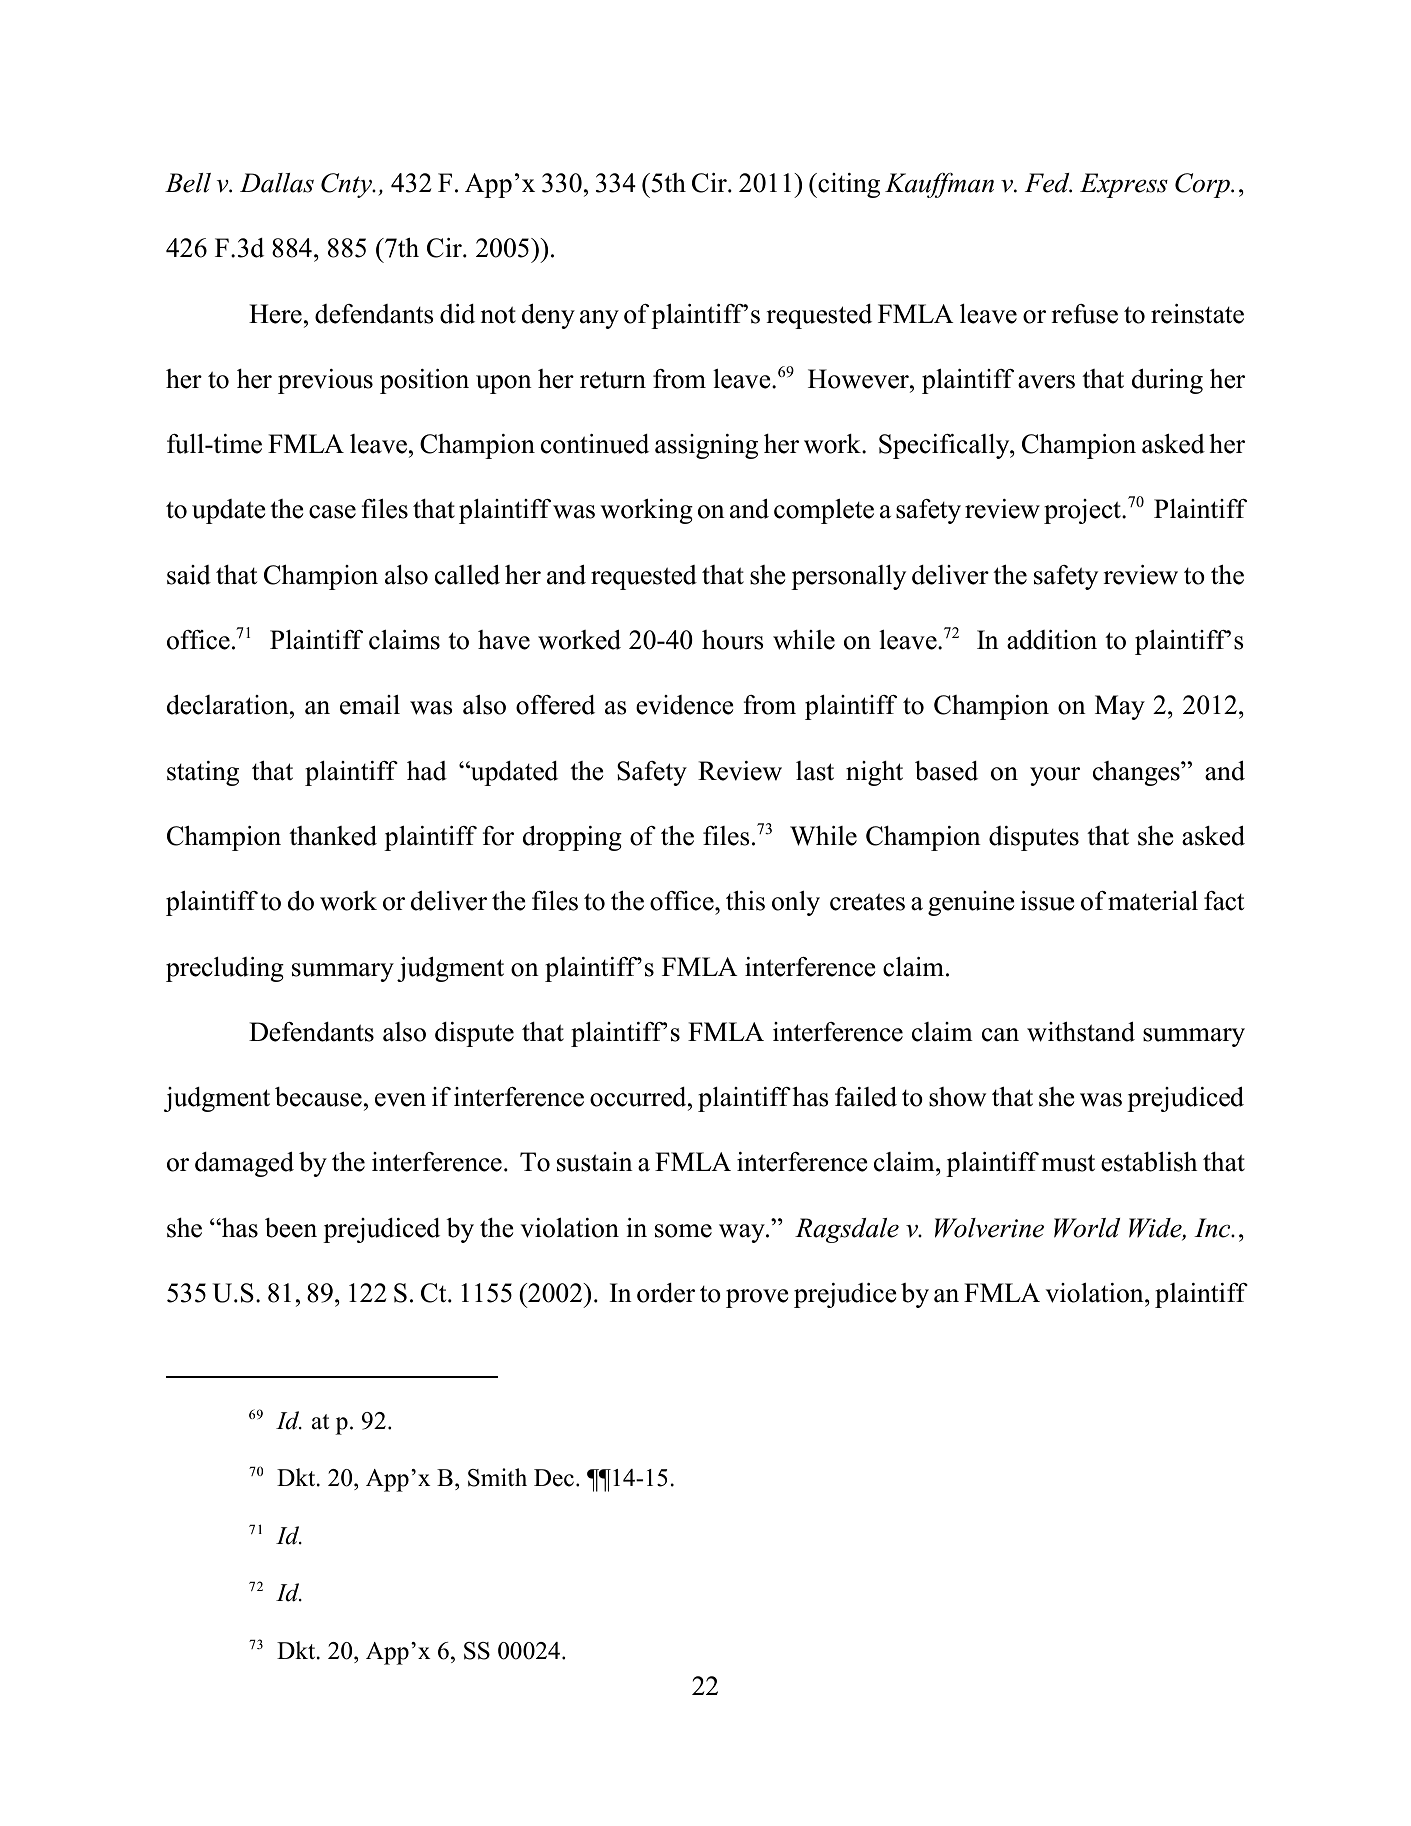  What do you see at coordinates (333, 836) in the page?
I see `thanked` at bounding box center [333, 836].
